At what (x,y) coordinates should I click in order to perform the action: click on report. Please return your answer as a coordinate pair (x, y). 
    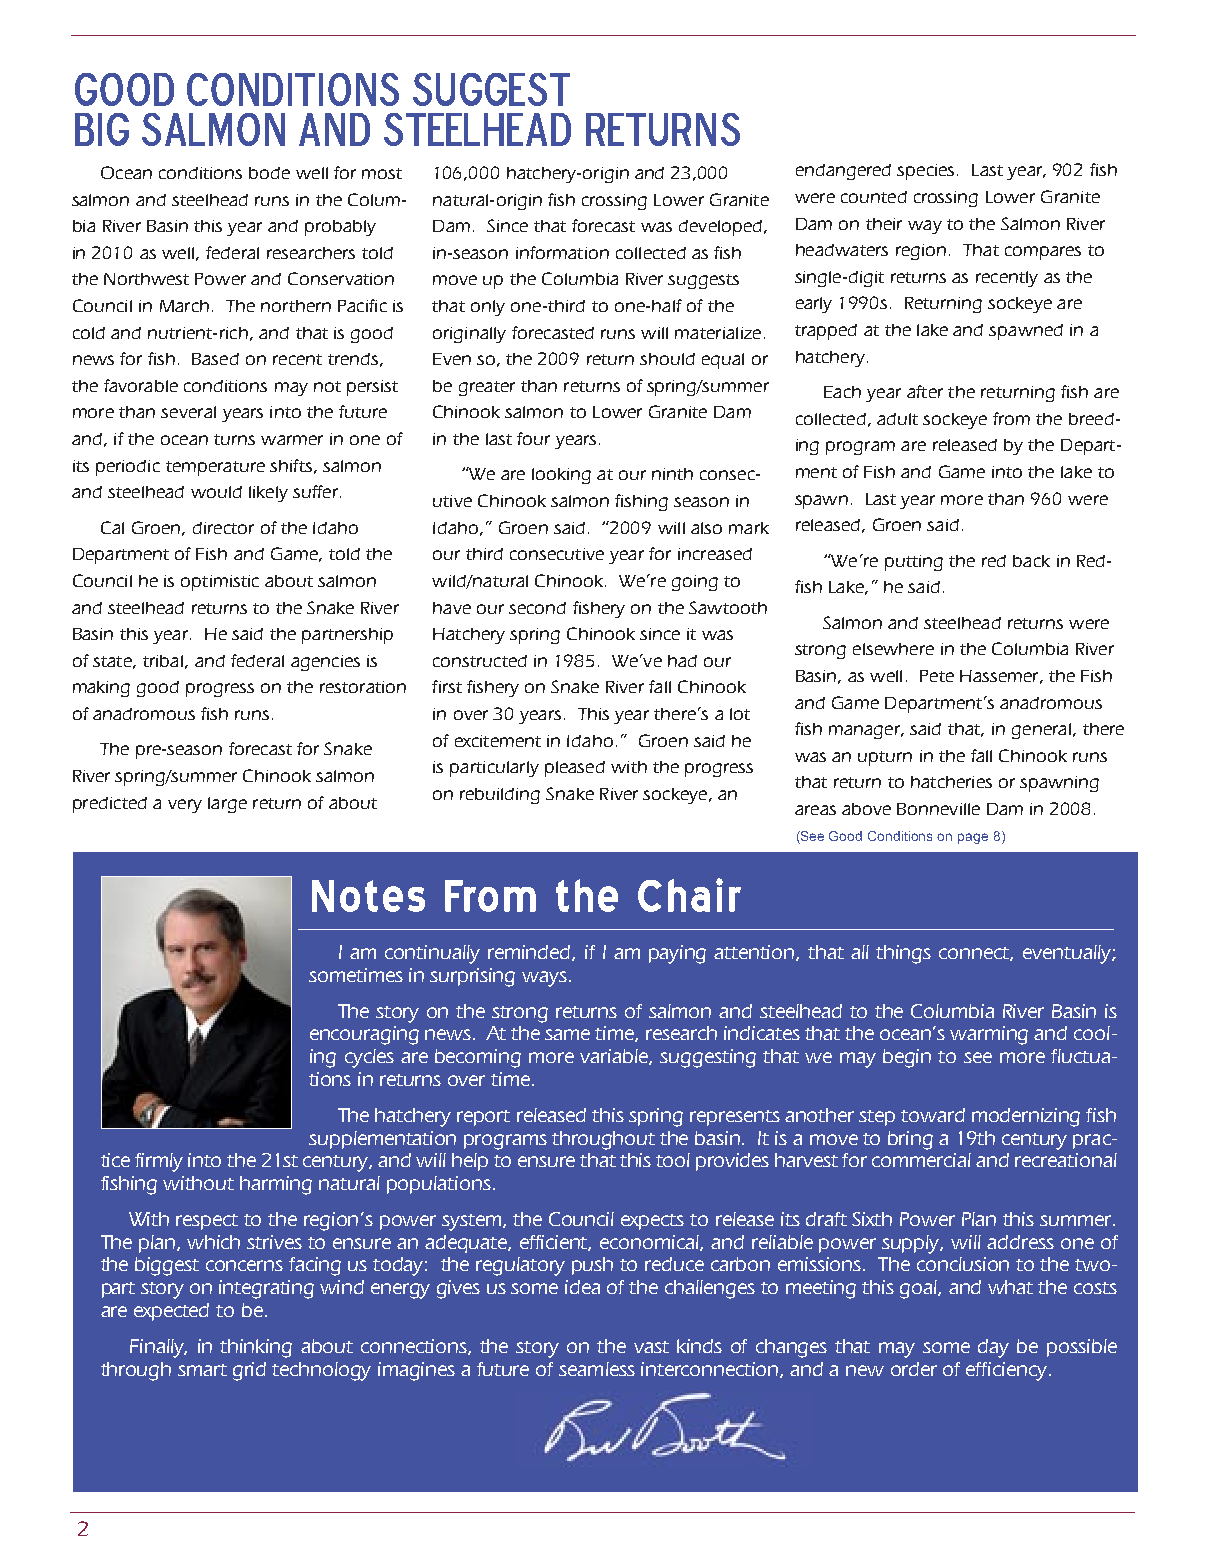
    Looking at the image, I should click on (483, 1118).
